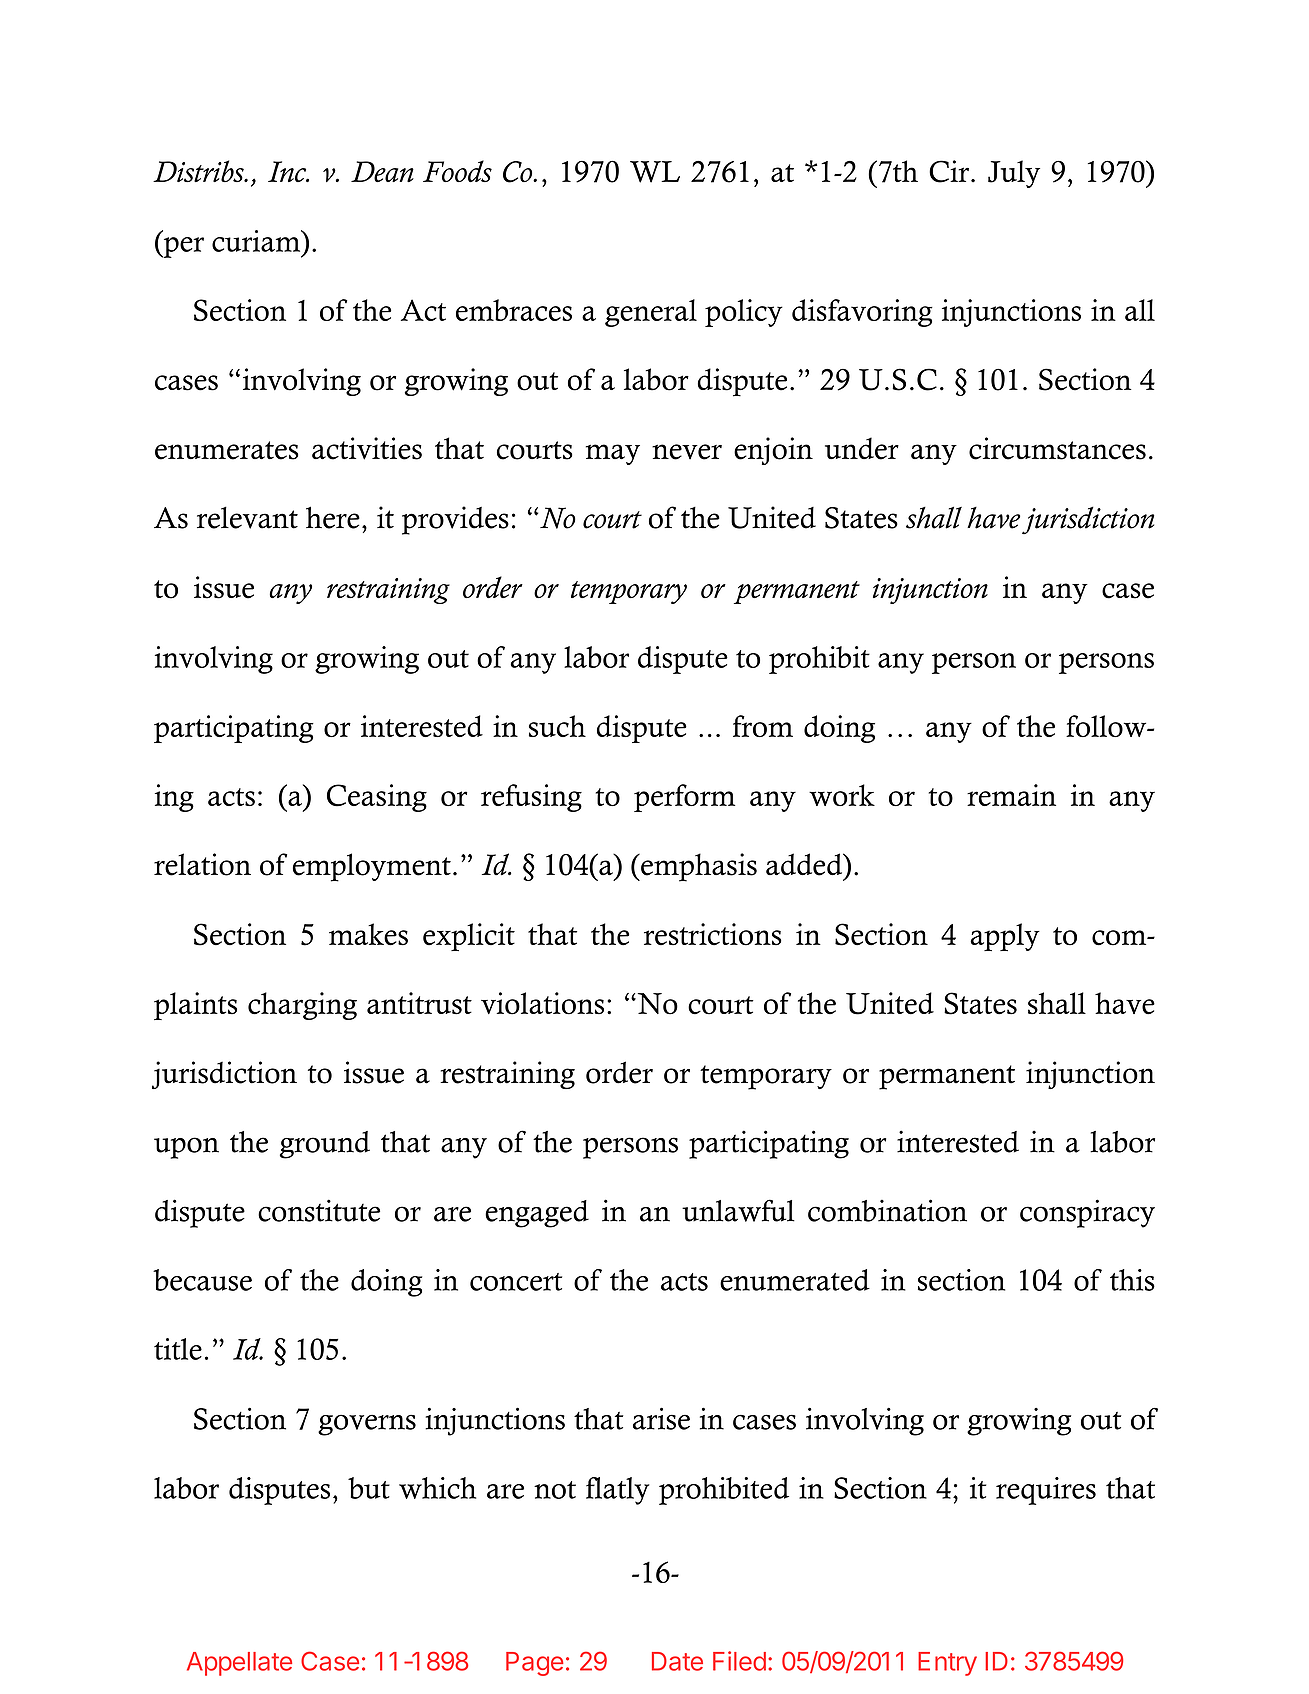 The height and width of the screenshot is (1694, 1309). What do you see at coordinates (288, 171) in the screenshot?
I see `Inc` at bounding box center [288, 171].
